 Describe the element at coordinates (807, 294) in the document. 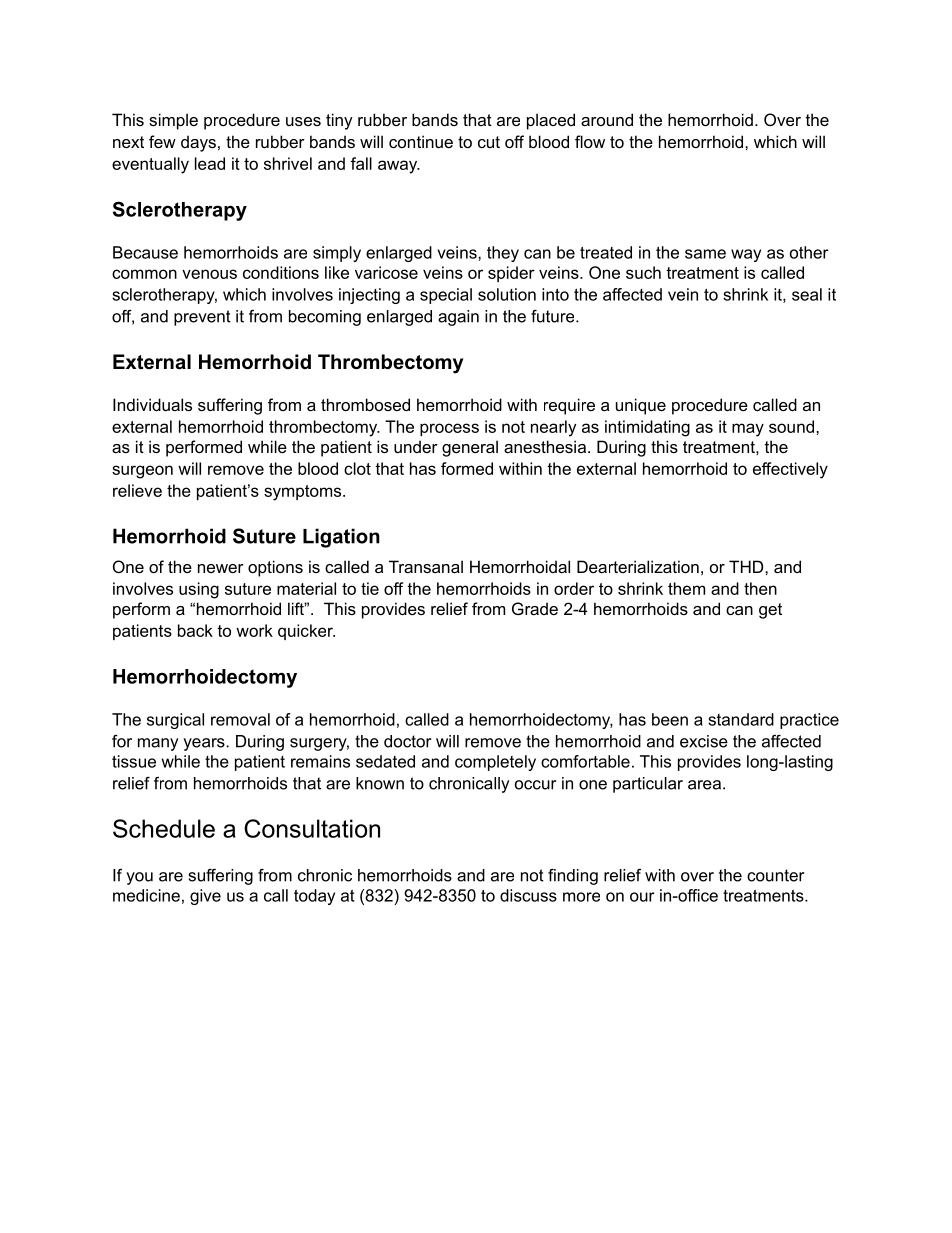

I see `seal` at that location.
